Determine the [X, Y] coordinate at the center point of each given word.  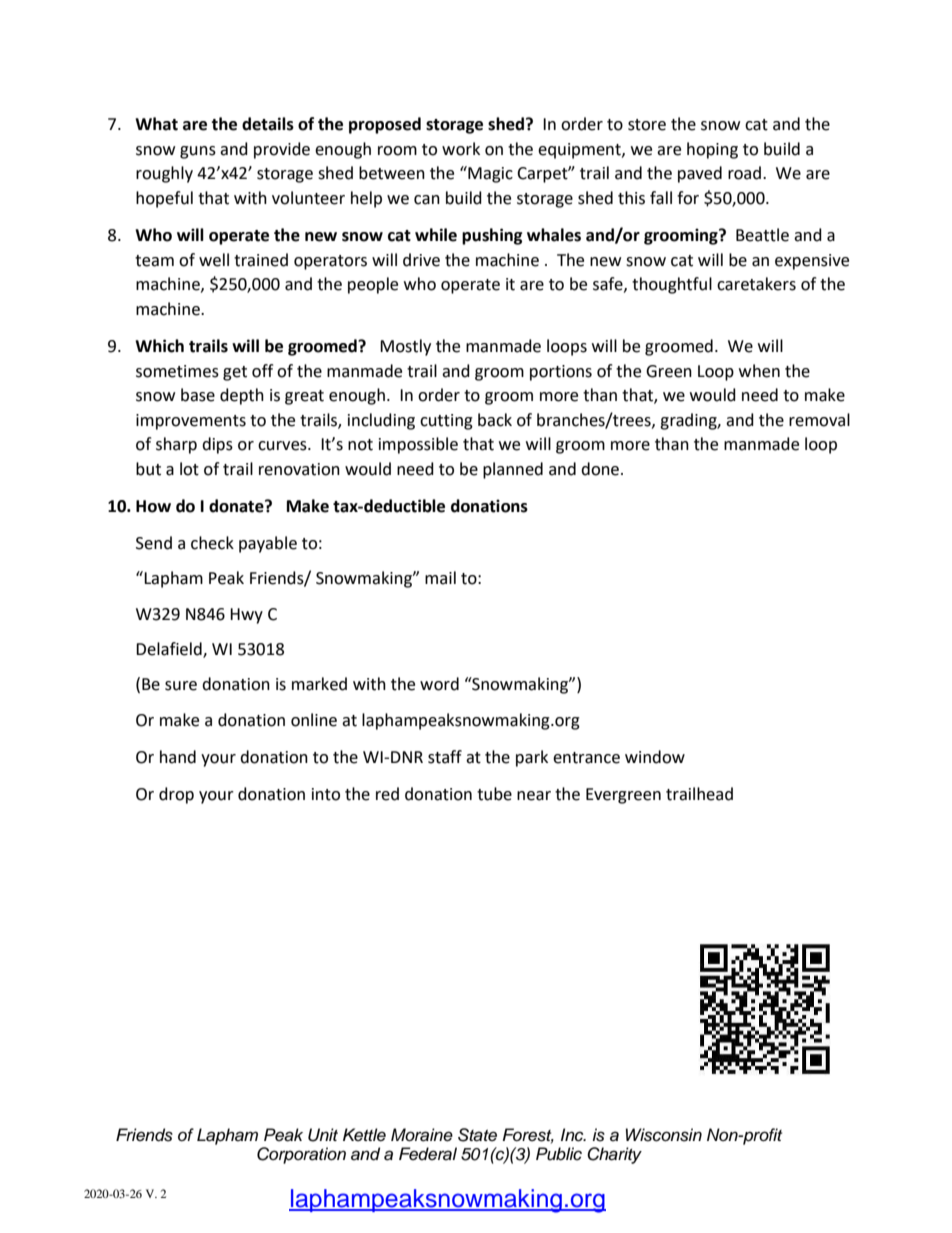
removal [819, 420]
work [461, 149]
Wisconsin [664, 1135]
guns [198, 152]
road [744, 173]
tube [494, 794]
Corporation [301, 1155]
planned [513, 470]
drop [176, 795]
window [655, 757]
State [477, 1135]
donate [237, 506]
